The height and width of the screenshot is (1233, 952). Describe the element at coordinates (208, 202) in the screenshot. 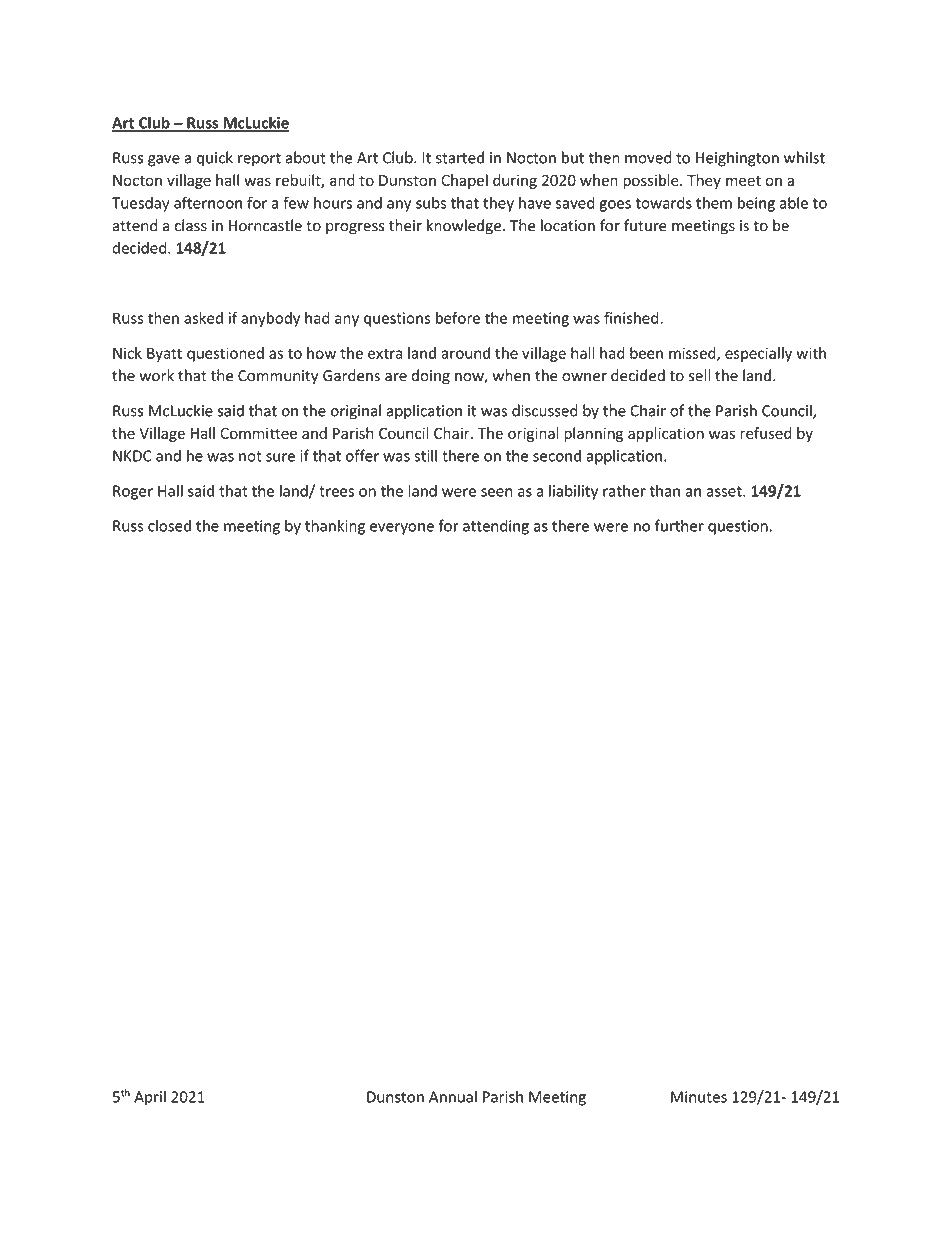

I see `afternoon` at that location.
